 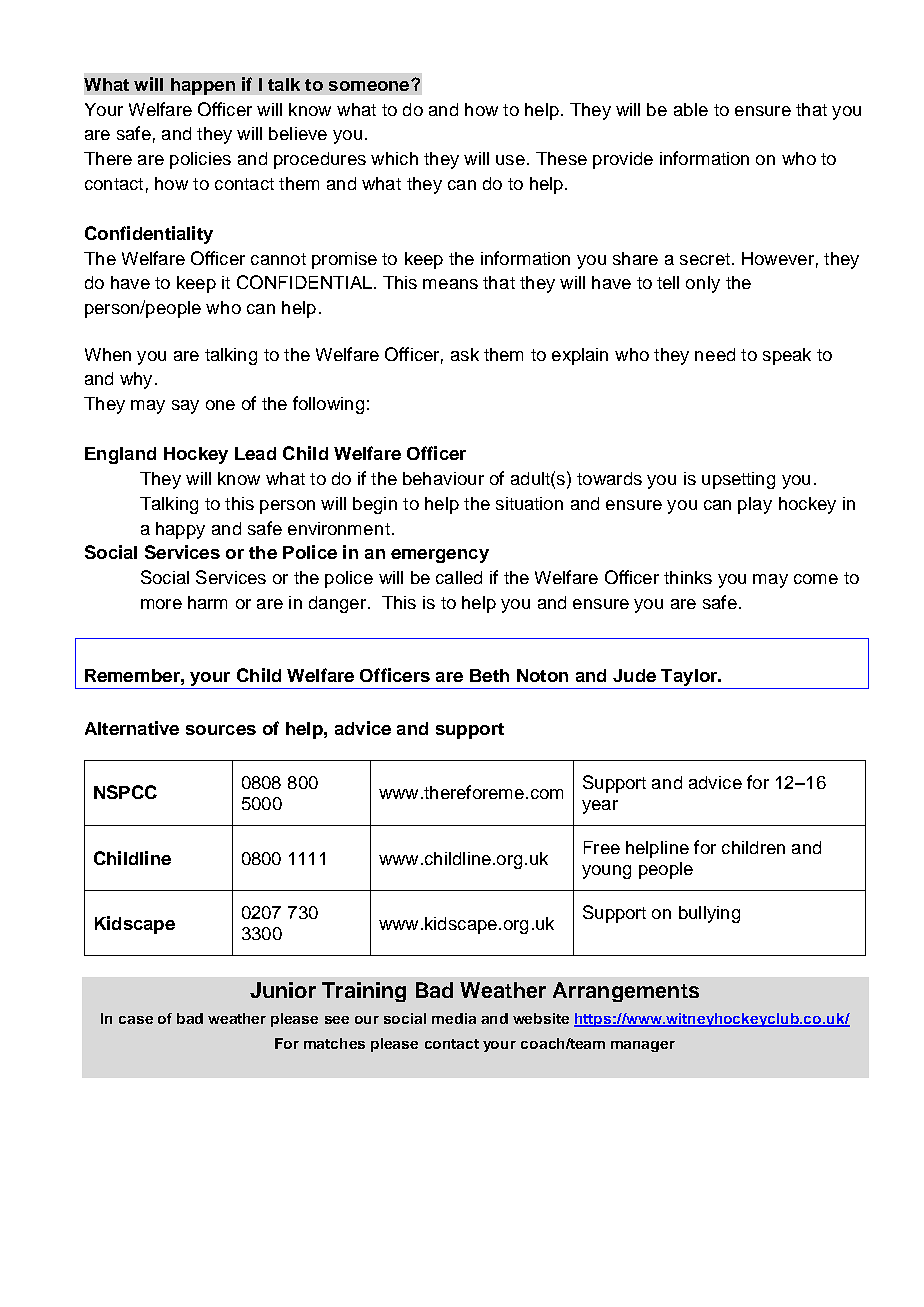 What do you see at coordinates (203, 86) in the screenshot?
I see `happen` at bounding box center [203, 86].
